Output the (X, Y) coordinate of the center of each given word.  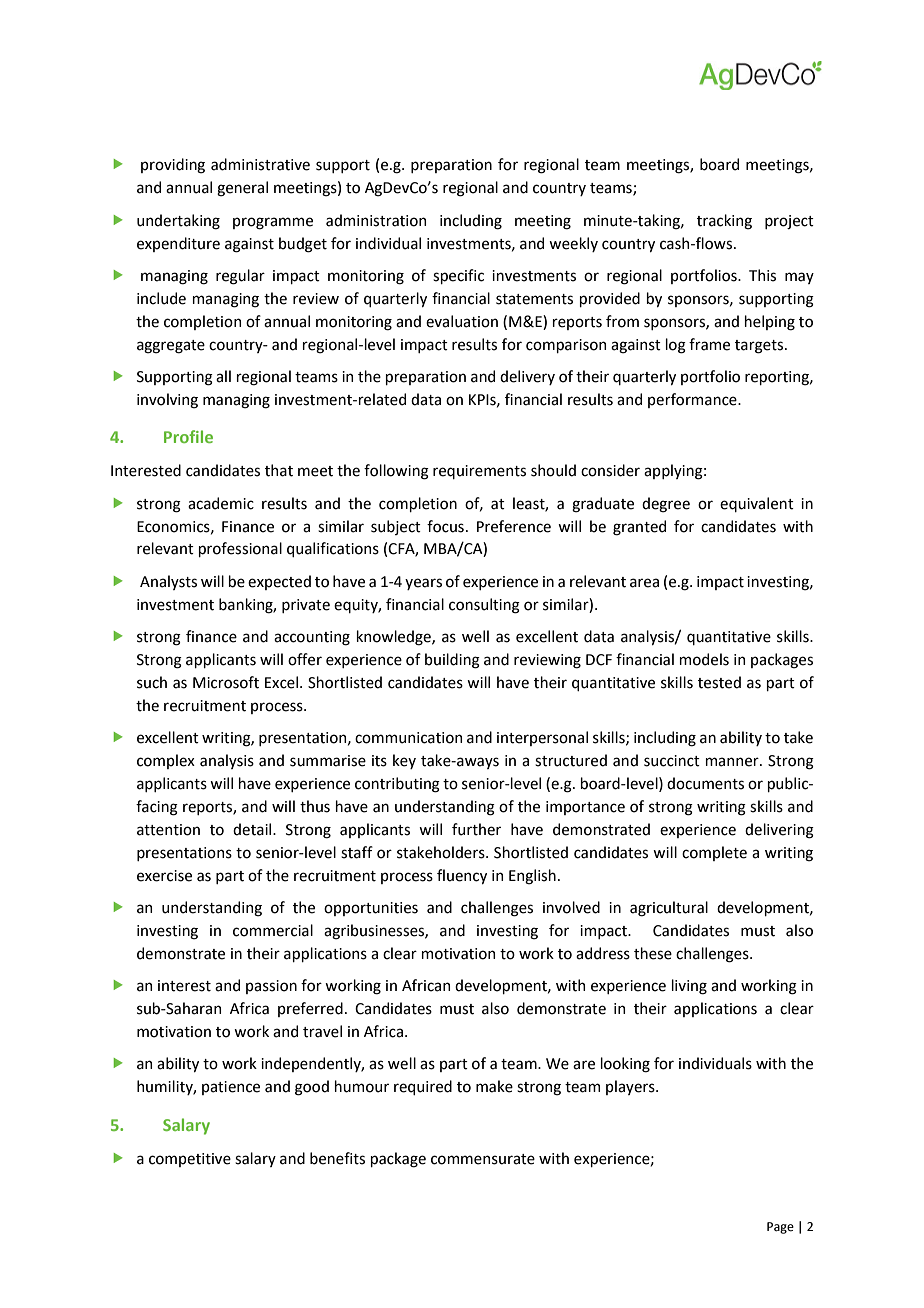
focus (445, 526)
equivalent (757, 504)
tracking (724, 222)
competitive (190, 1160)
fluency (462, 876)
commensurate (483, 1159)
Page (780, 1228)
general (242, 189)
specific (458, 276)
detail (253, 829)
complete (714, 853)
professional (240, 549)
